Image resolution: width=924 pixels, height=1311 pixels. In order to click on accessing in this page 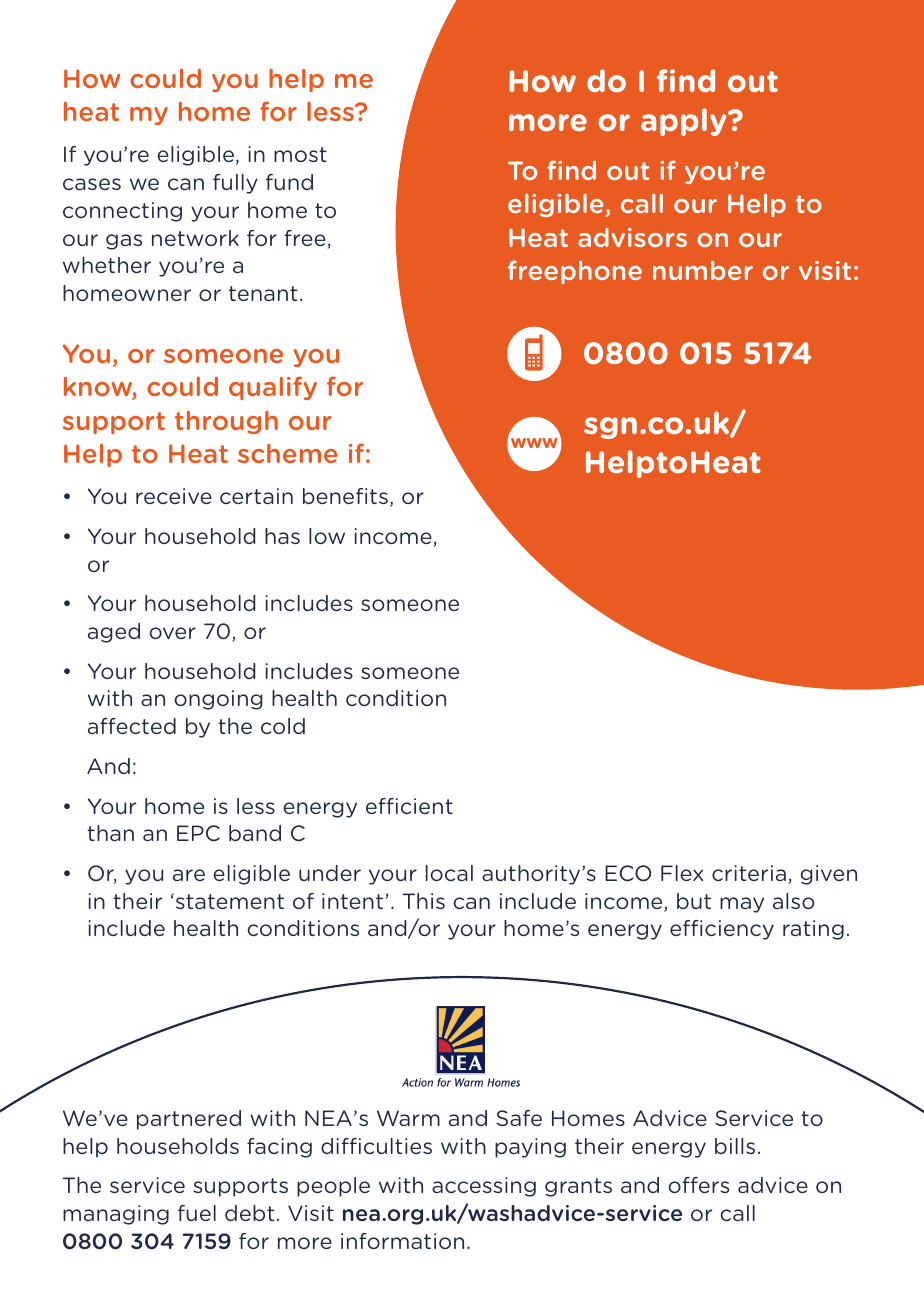, I will do `click(484, 1187)`.
